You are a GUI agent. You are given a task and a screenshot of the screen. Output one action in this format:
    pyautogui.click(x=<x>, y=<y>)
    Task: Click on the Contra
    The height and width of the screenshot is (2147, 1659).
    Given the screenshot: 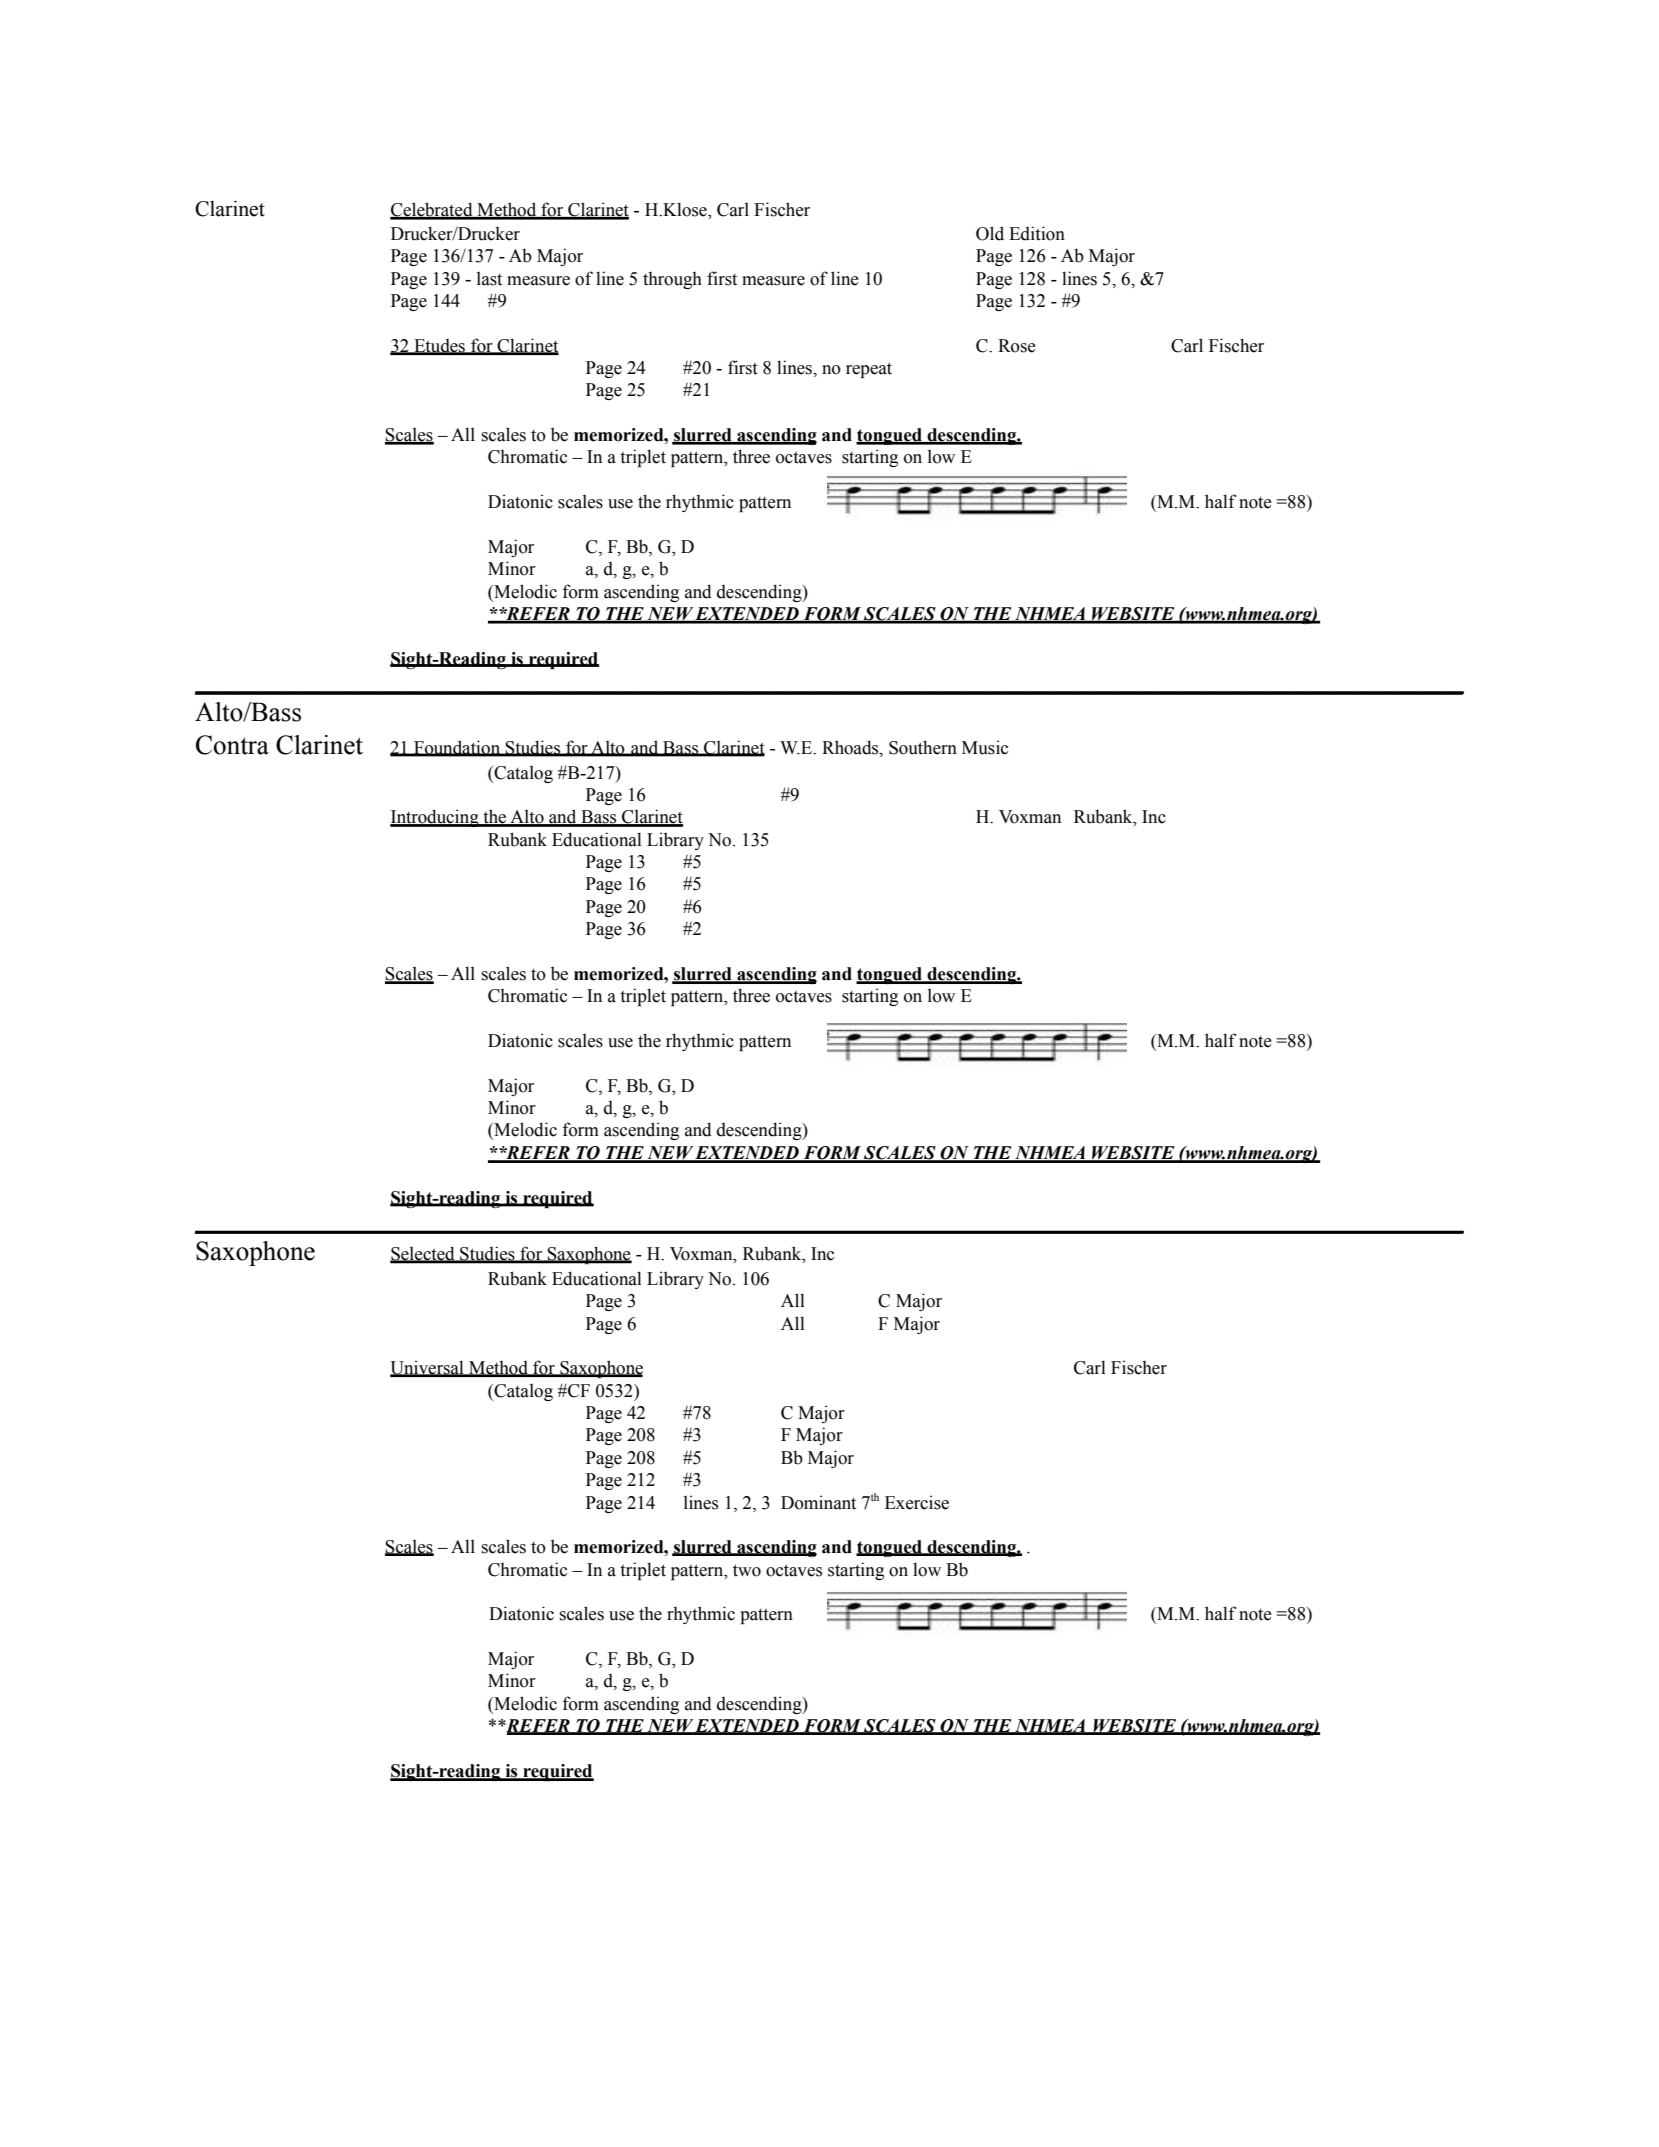 What is the action you would take?
    pyautogui.click(x=232, y=745)
